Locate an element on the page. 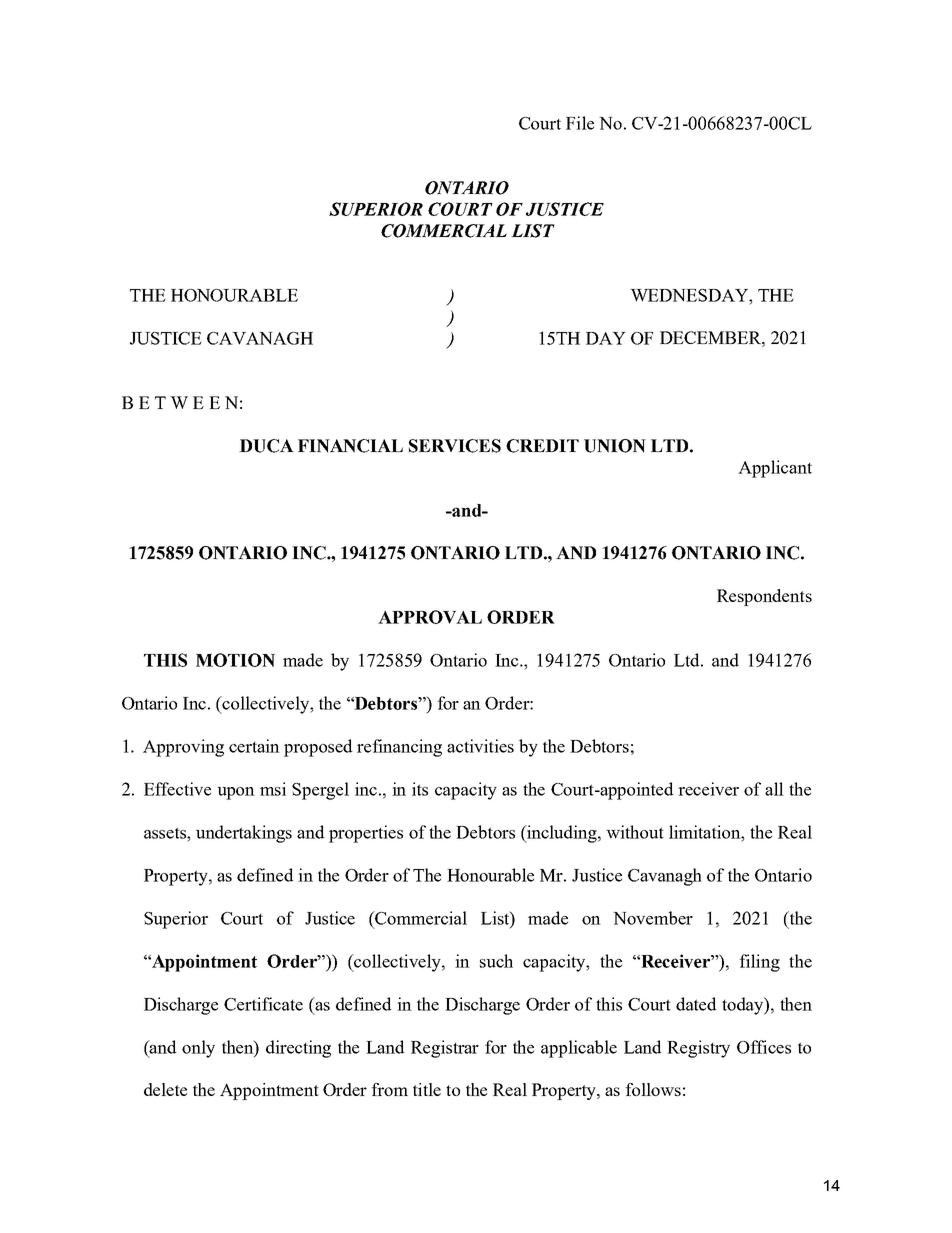 The height and width of the page is (1233, 952). Registry is located at coordinates (698, 1049).
